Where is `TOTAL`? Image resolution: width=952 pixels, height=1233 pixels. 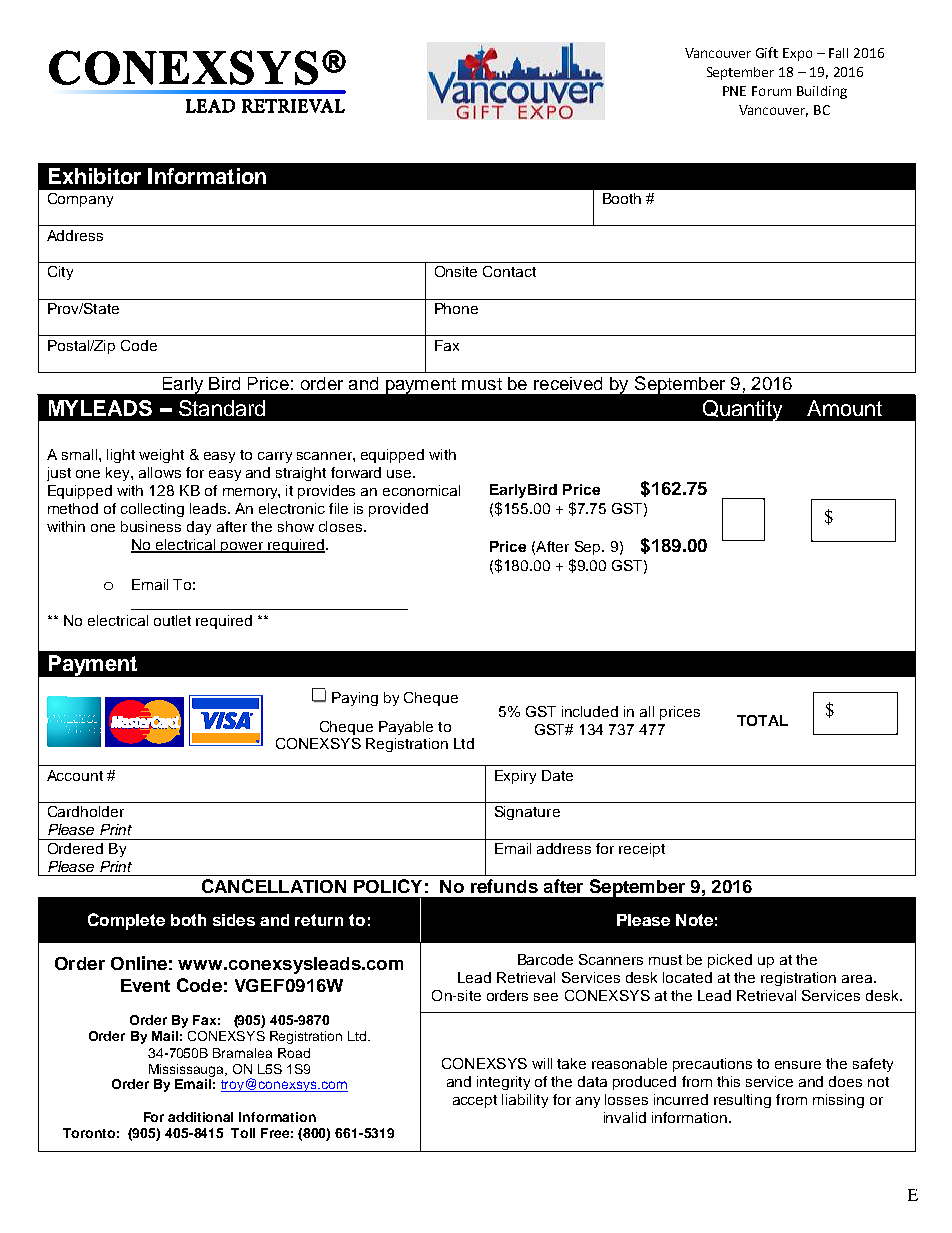
TOTAL is located at coordinates (762, 720).
